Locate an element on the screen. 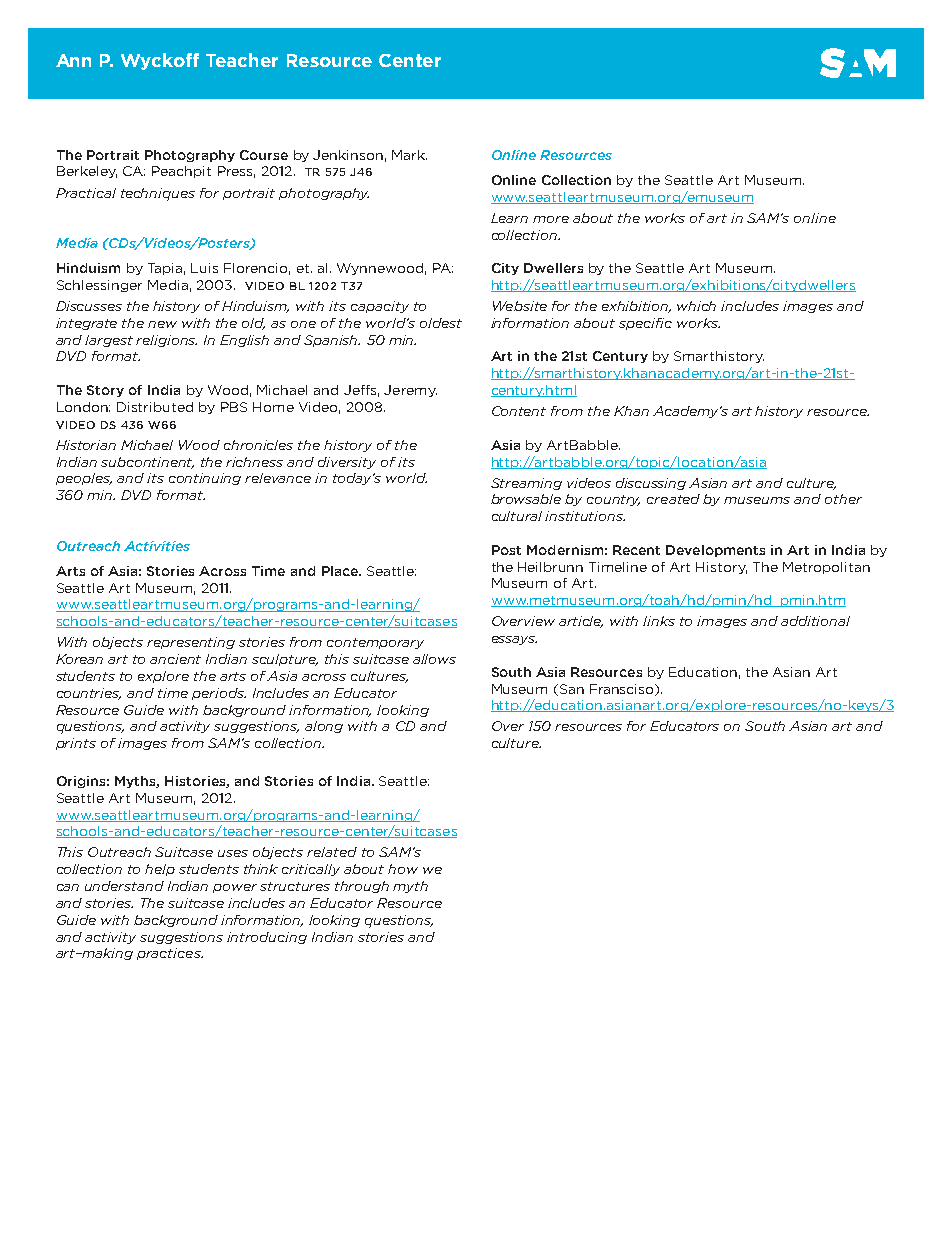 The image size is (952, 1233). Mark is located at coordinates (409, 155).
